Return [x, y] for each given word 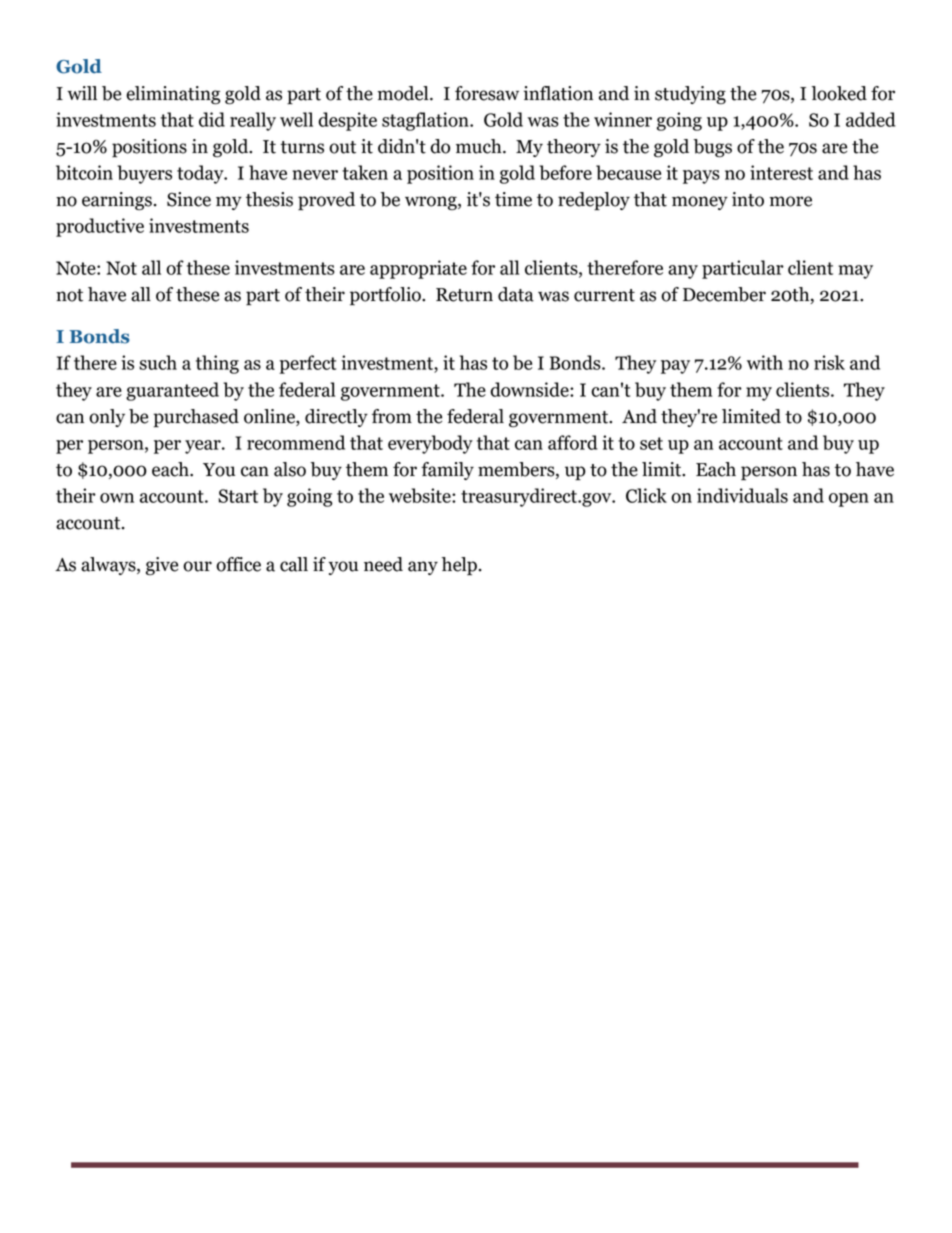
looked [839, 93]
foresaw [487, 93]
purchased [196, 418]
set [651, 443]
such [158, 362]
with [765, 362]
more [790, 201]
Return [464, 295]
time [513, 199]
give [162, 566]
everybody [430, 444]
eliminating [173, 95]
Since [189, 199]
